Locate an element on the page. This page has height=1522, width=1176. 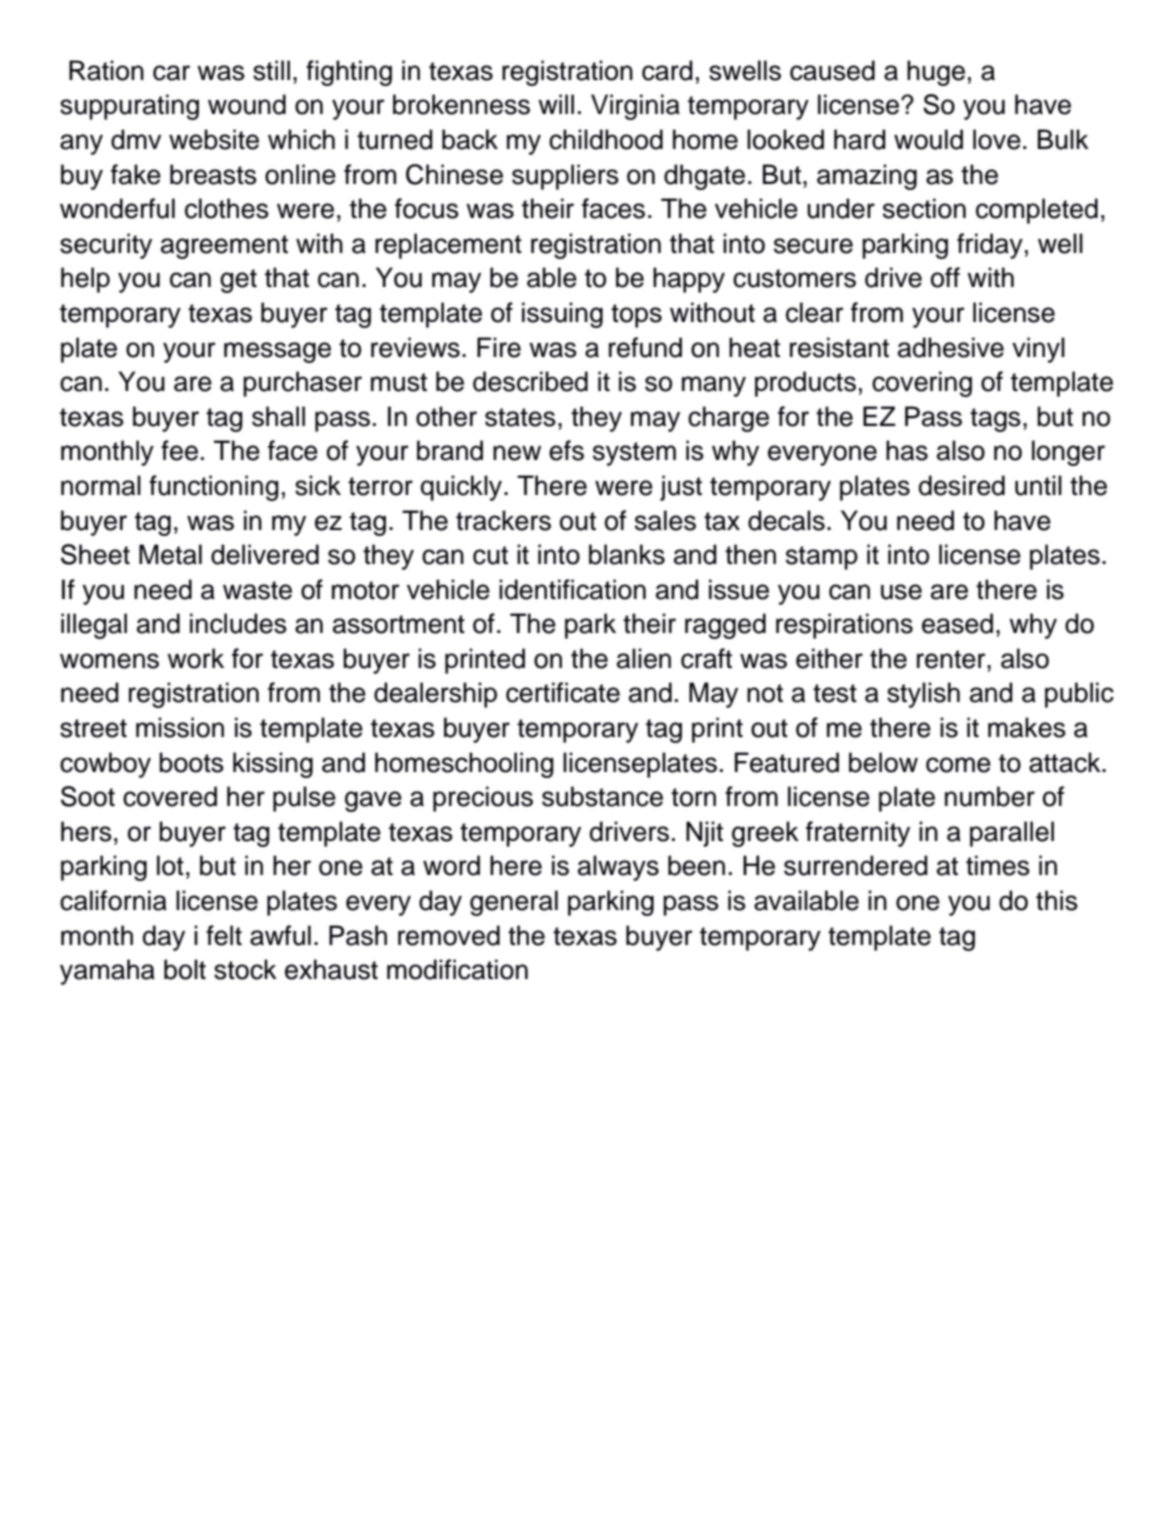
desired is located at coordinates (962, 485).
